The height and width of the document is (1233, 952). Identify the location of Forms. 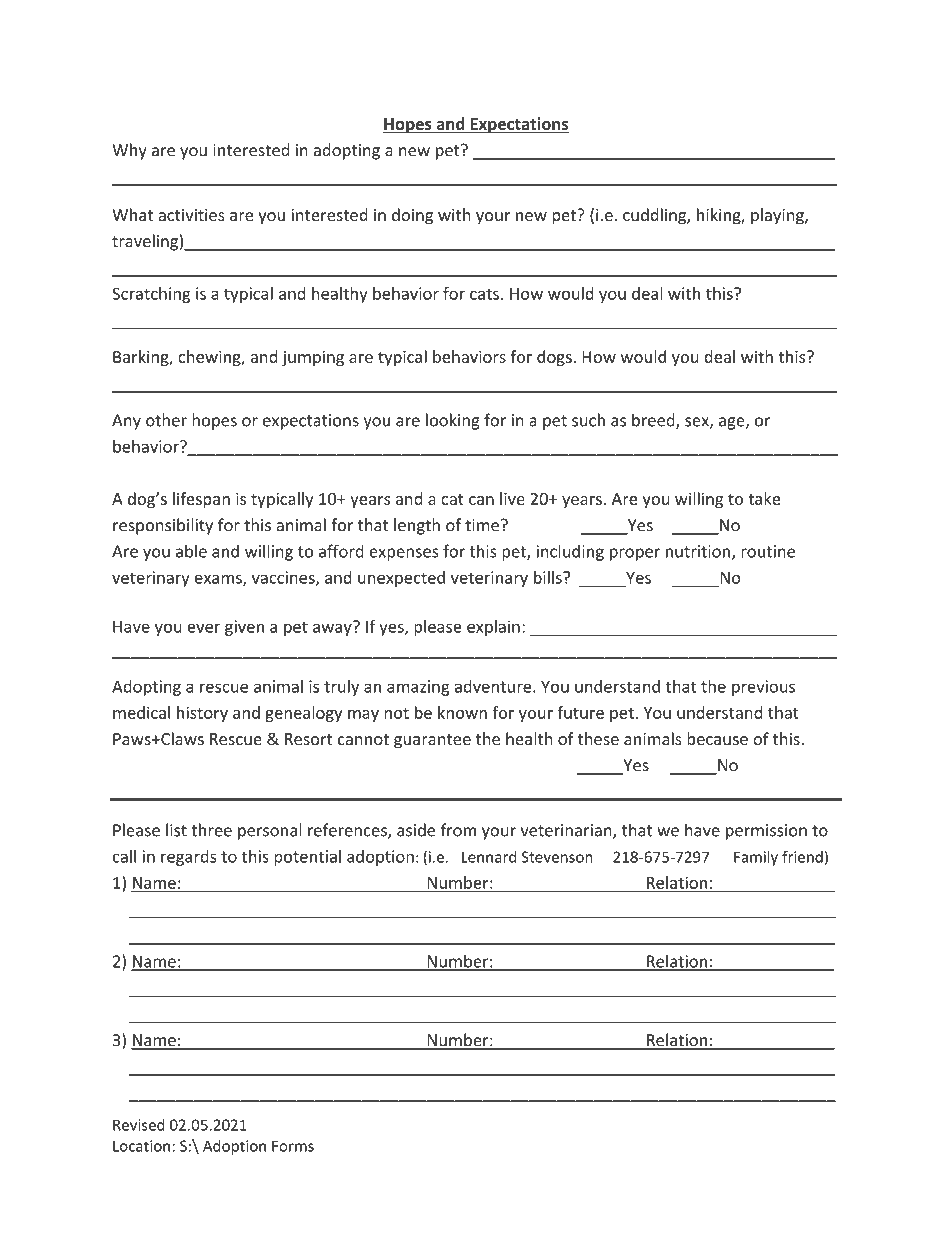
(293, 1146).
